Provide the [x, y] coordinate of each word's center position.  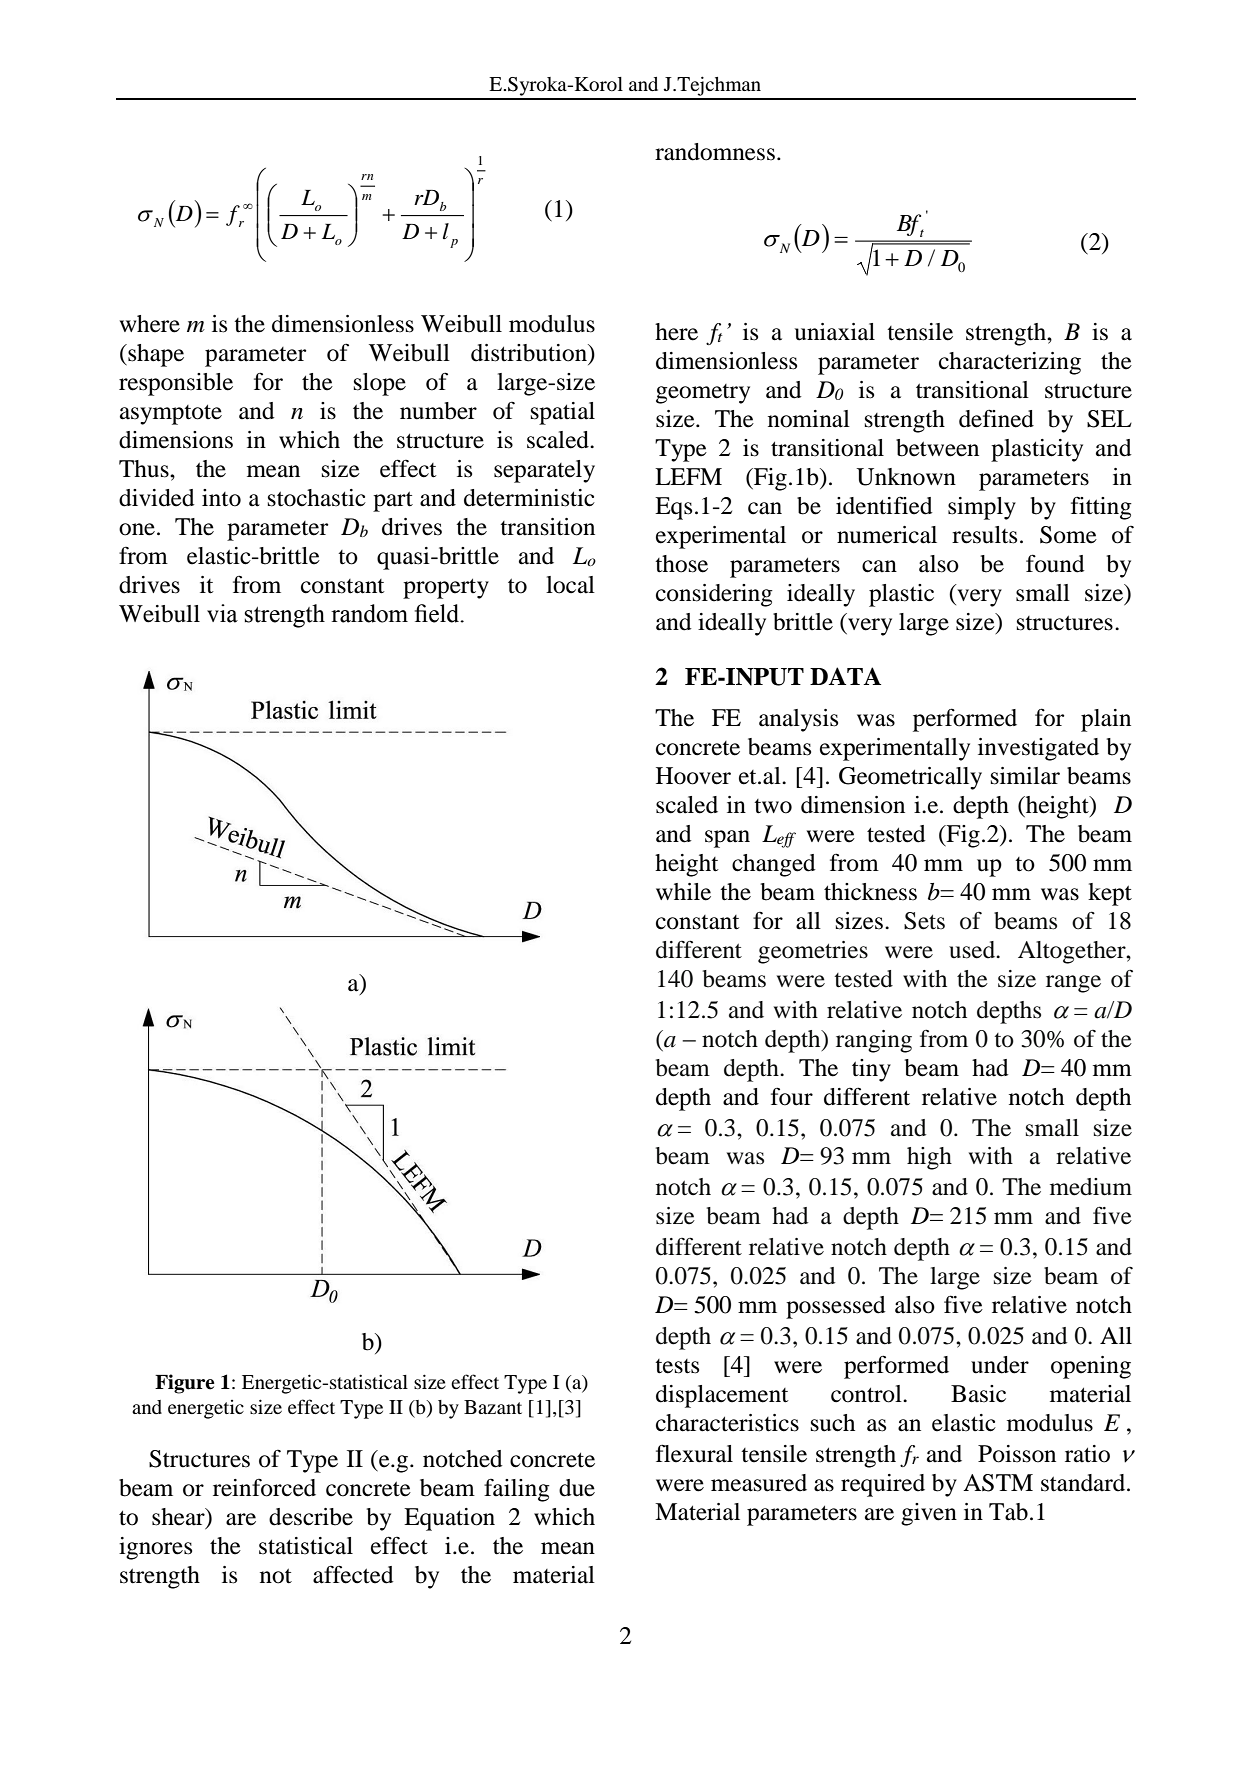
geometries [813, 952]
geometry [703, 394]
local [570, 585]
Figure [185, 1384]
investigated [1038, 749]
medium [1091, 1187]
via [222, 613]
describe [311, 1517]
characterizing [1010, 363]
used [973, 950]
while [683, 892]
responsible [176, 384]
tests [677, 1366]
